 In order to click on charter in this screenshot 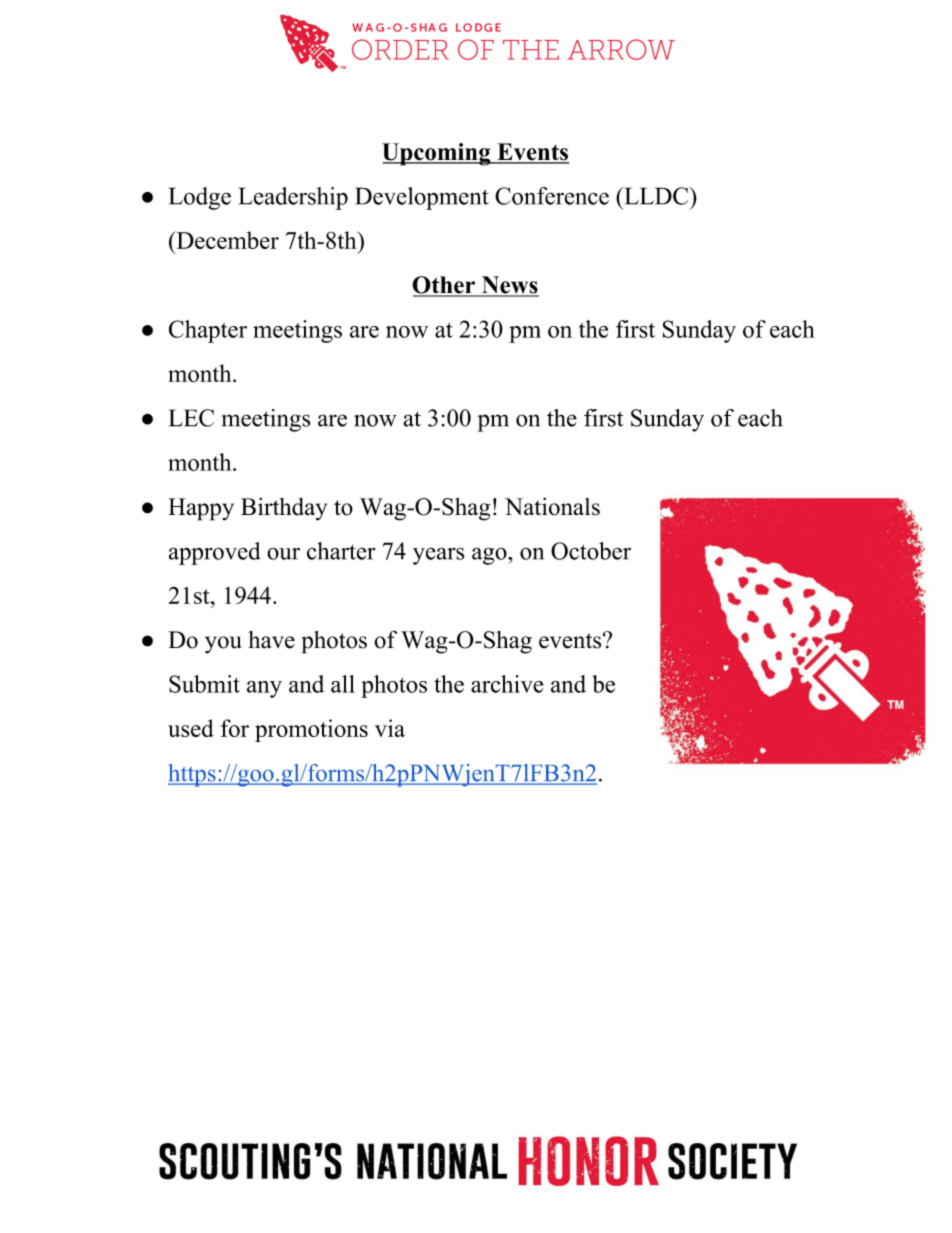, I will do `click(341, 551)`.
